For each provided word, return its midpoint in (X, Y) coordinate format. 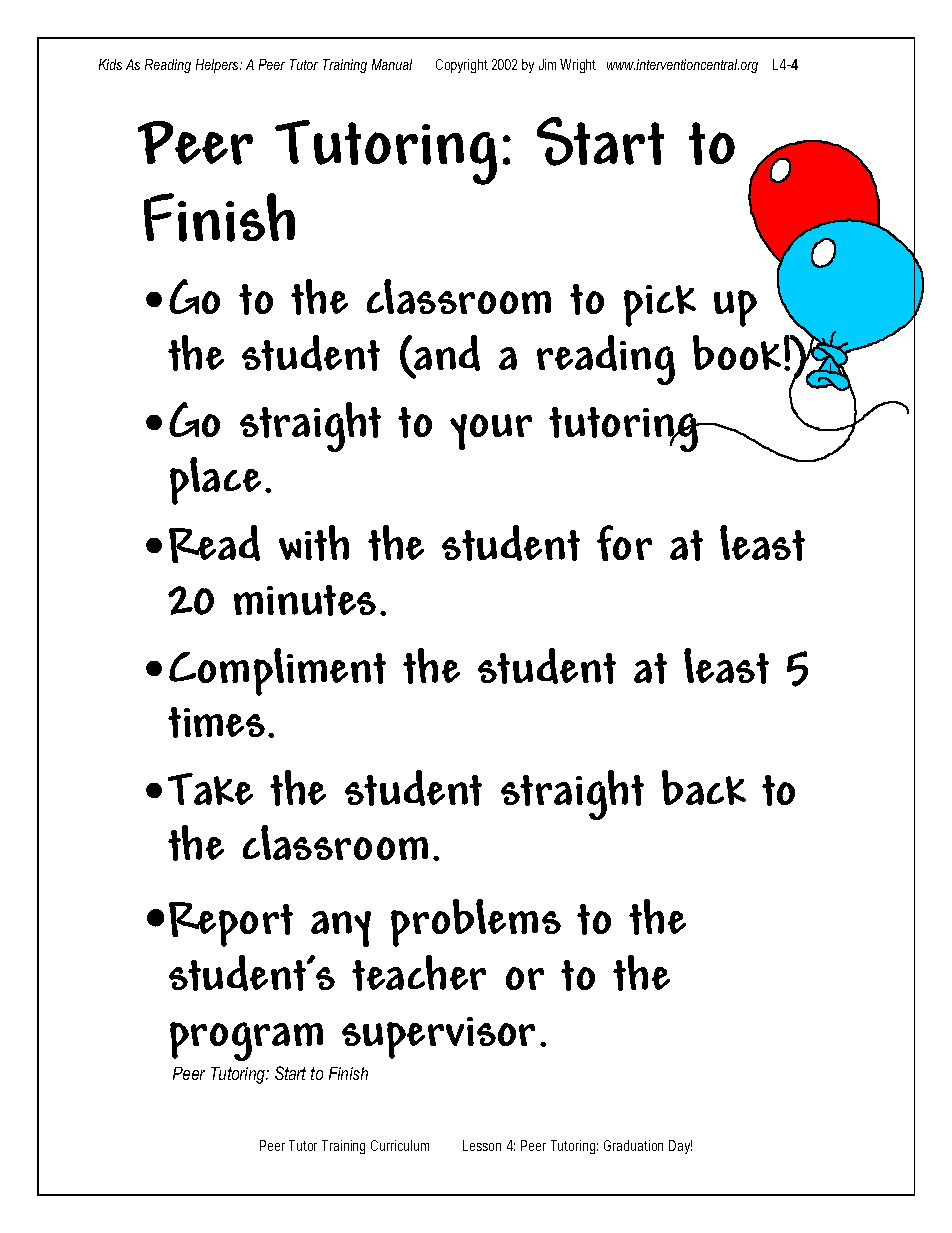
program (246, 1041)
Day (680, 1147)
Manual (392, 64)
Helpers (218, 66)
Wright (578, 66)
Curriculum (400, 1145)
